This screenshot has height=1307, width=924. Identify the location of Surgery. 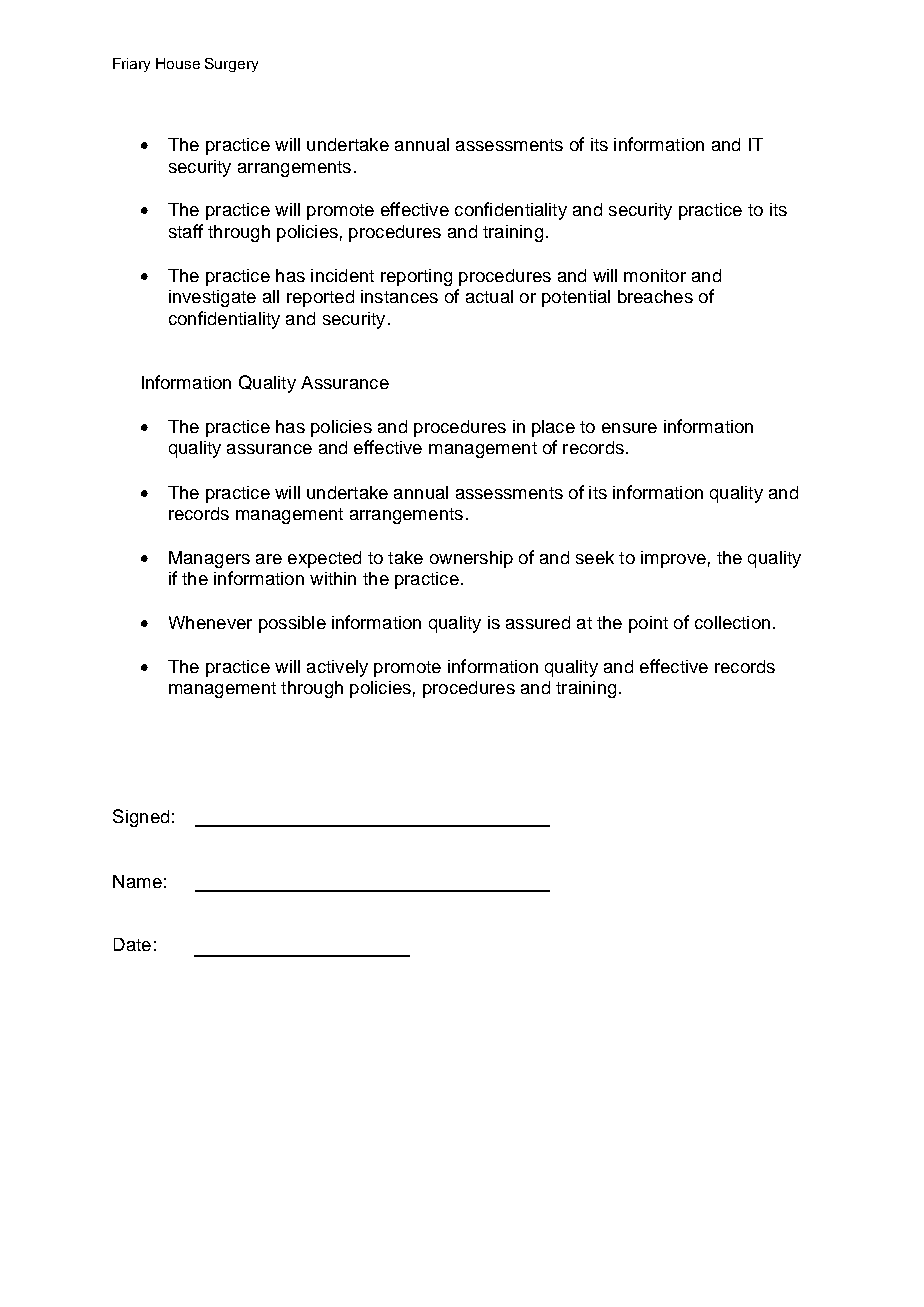
(231, 65).
